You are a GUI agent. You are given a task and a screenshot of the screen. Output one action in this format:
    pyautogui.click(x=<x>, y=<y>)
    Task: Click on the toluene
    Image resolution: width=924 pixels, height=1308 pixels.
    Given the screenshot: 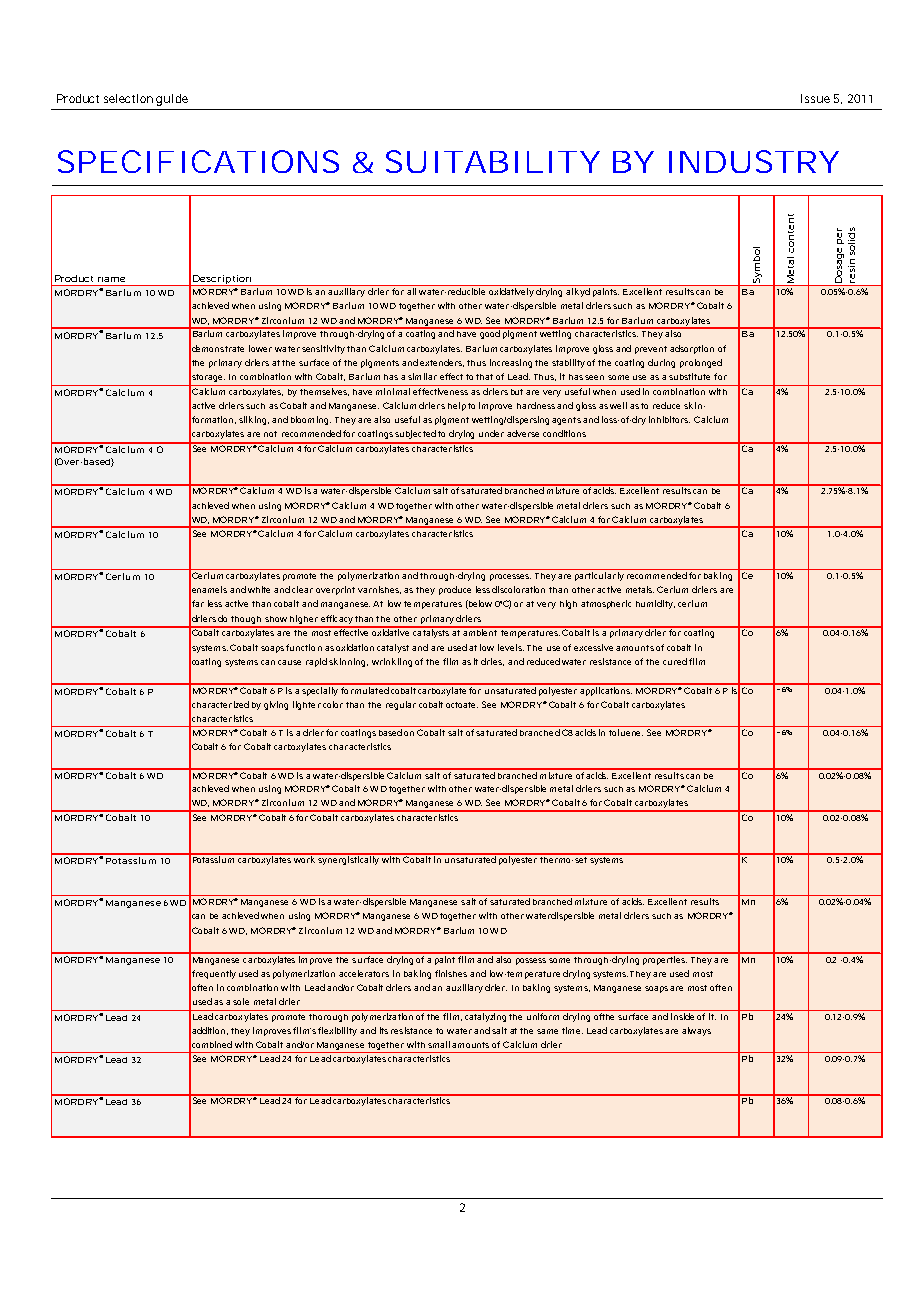 What is the action you would take?
    pyautogui.click(x=626, y=732)
